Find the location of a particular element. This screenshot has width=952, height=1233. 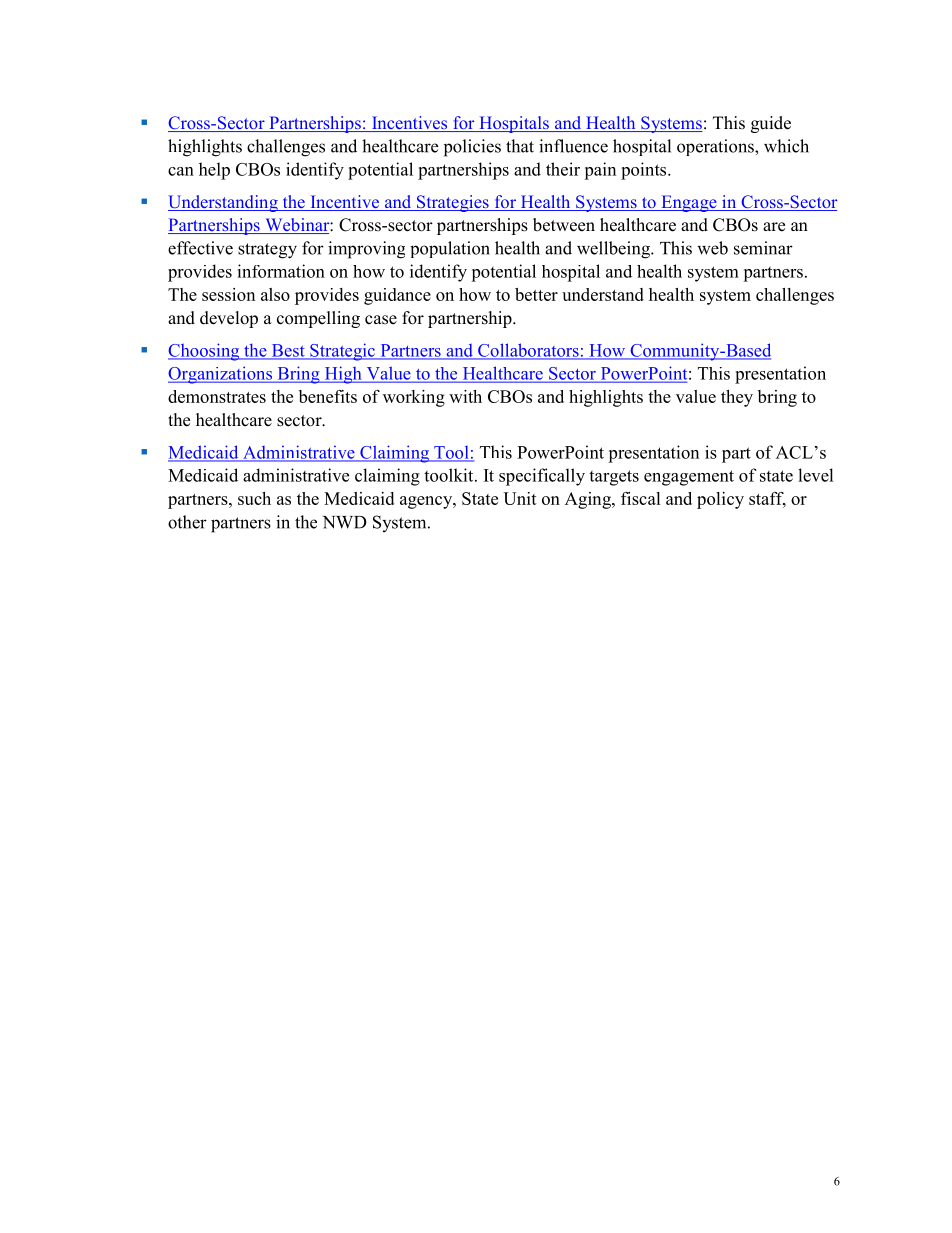

strategy is located at coordinates (267, 251).
